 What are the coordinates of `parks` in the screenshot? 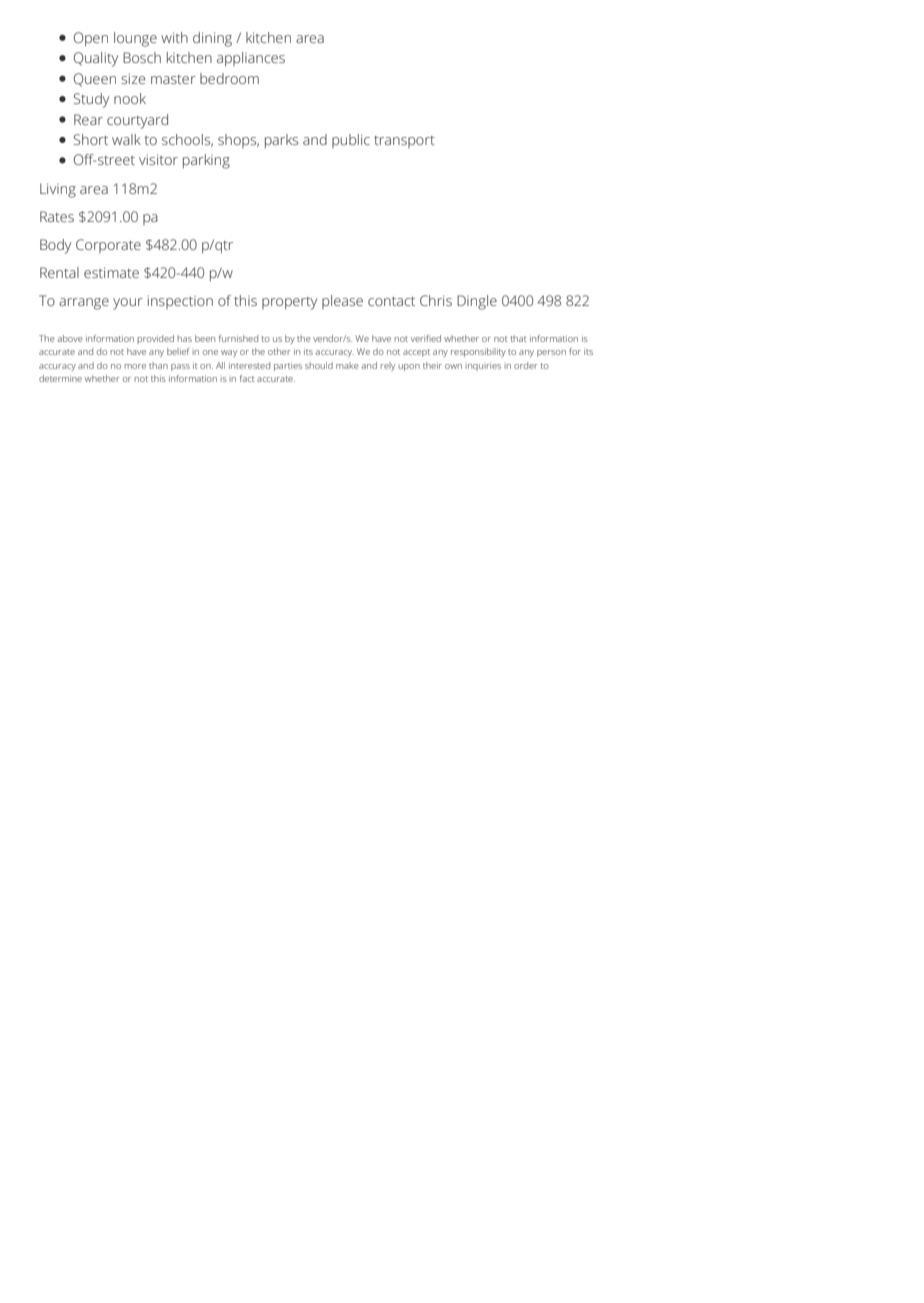 It's located at (281, 141).
